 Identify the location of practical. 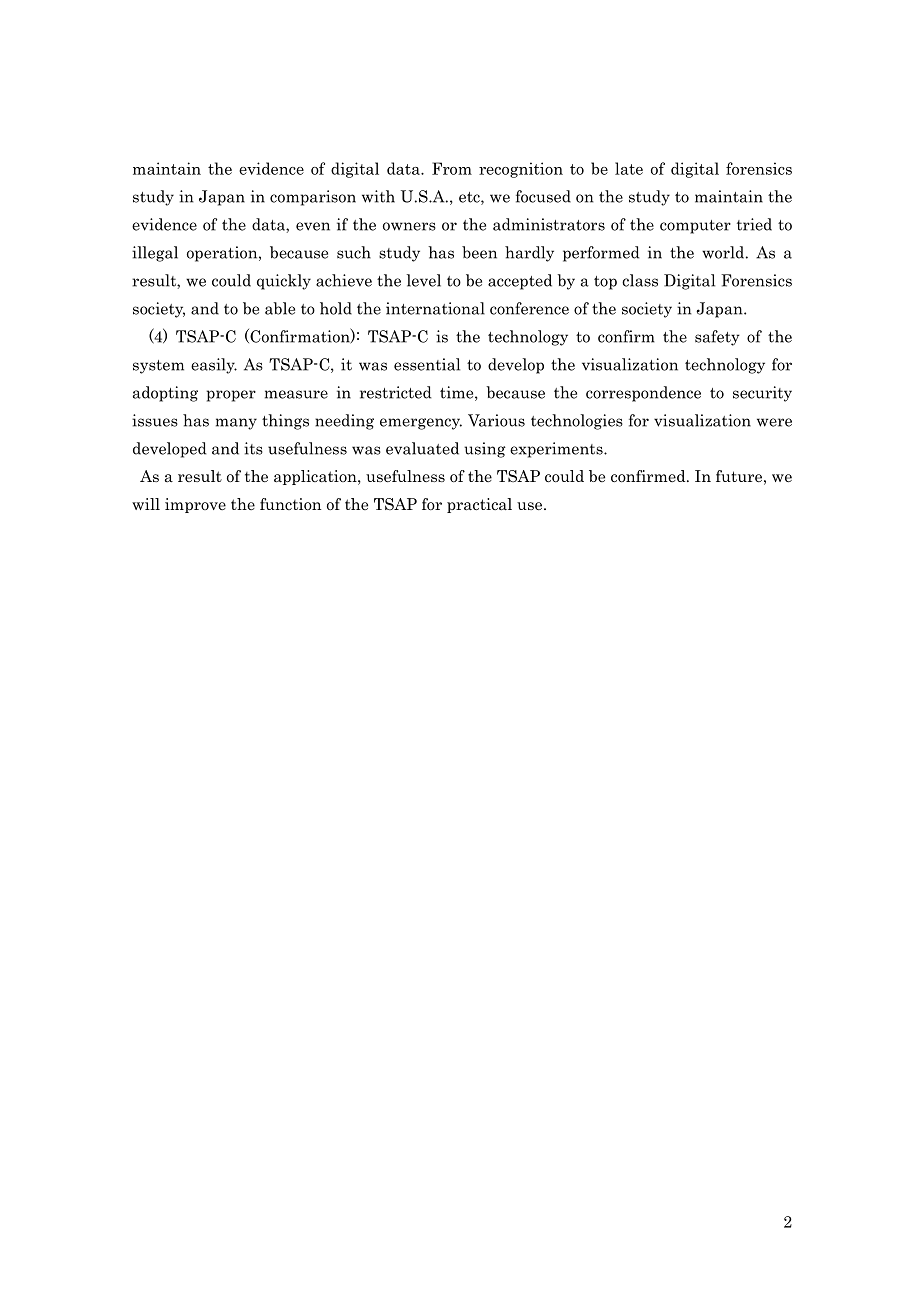
(479, 505).
